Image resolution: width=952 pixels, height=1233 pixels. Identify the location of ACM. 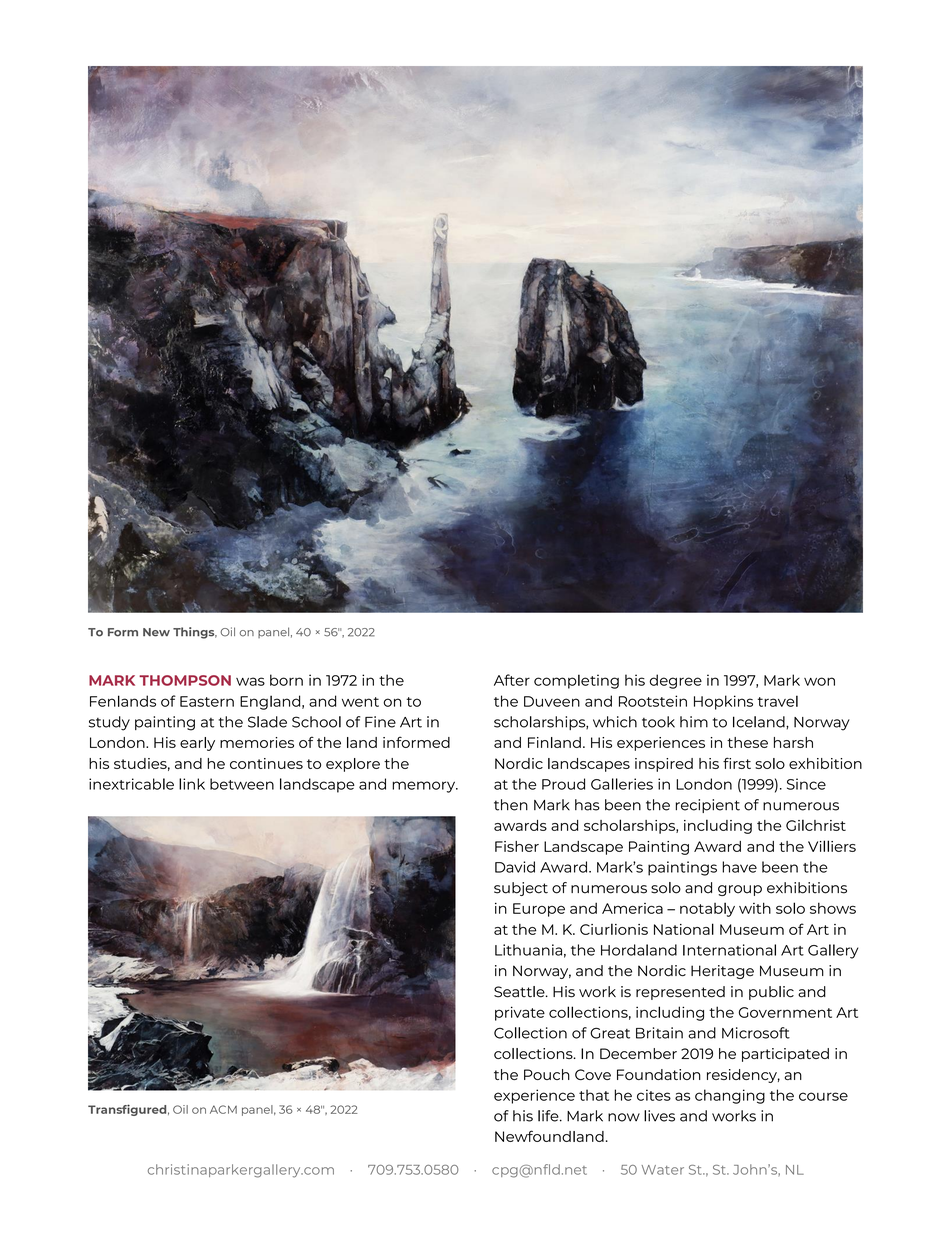
(223, 1109).
